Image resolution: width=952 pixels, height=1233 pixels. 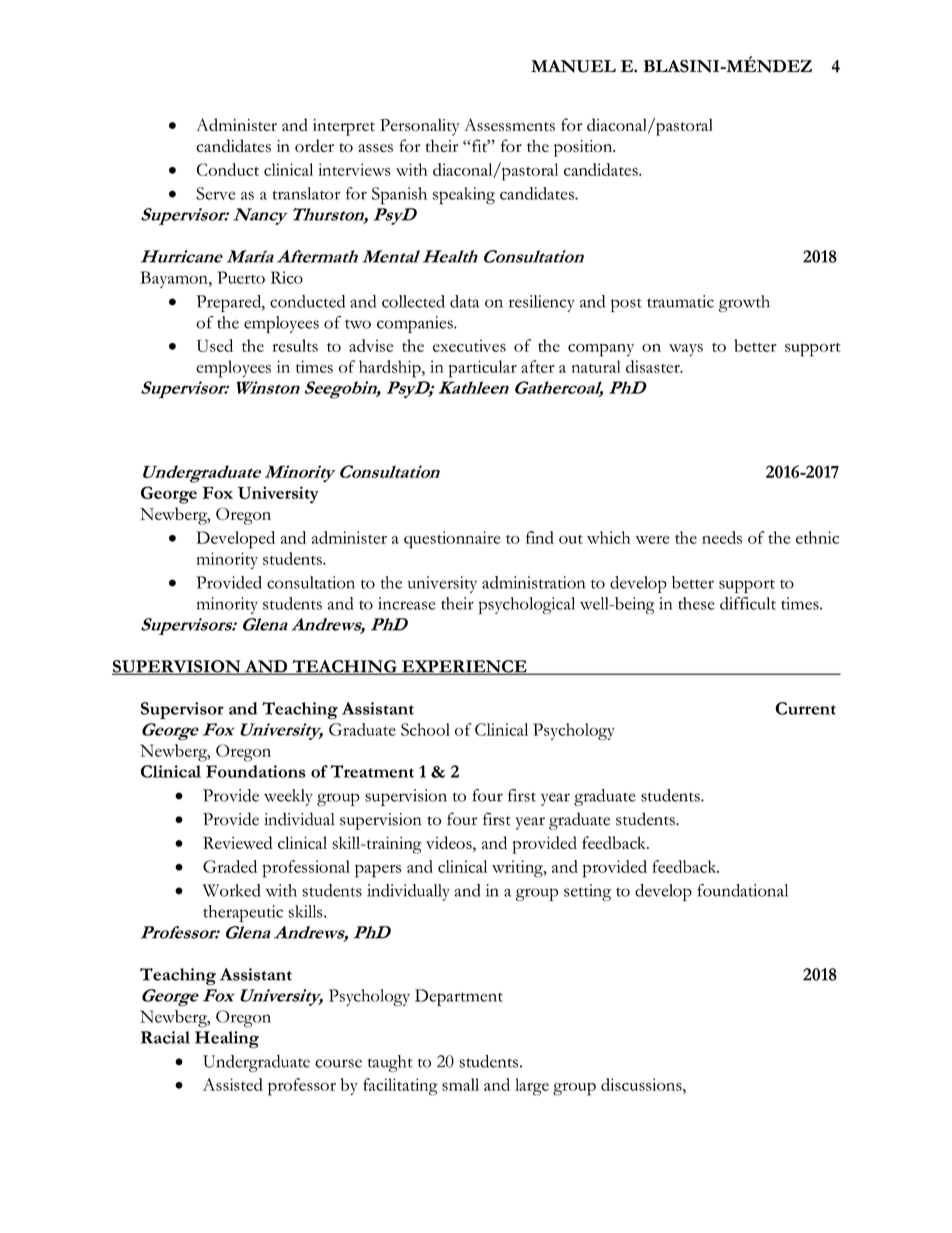 I want to click on Healing, so click(x=227, y=1039).
